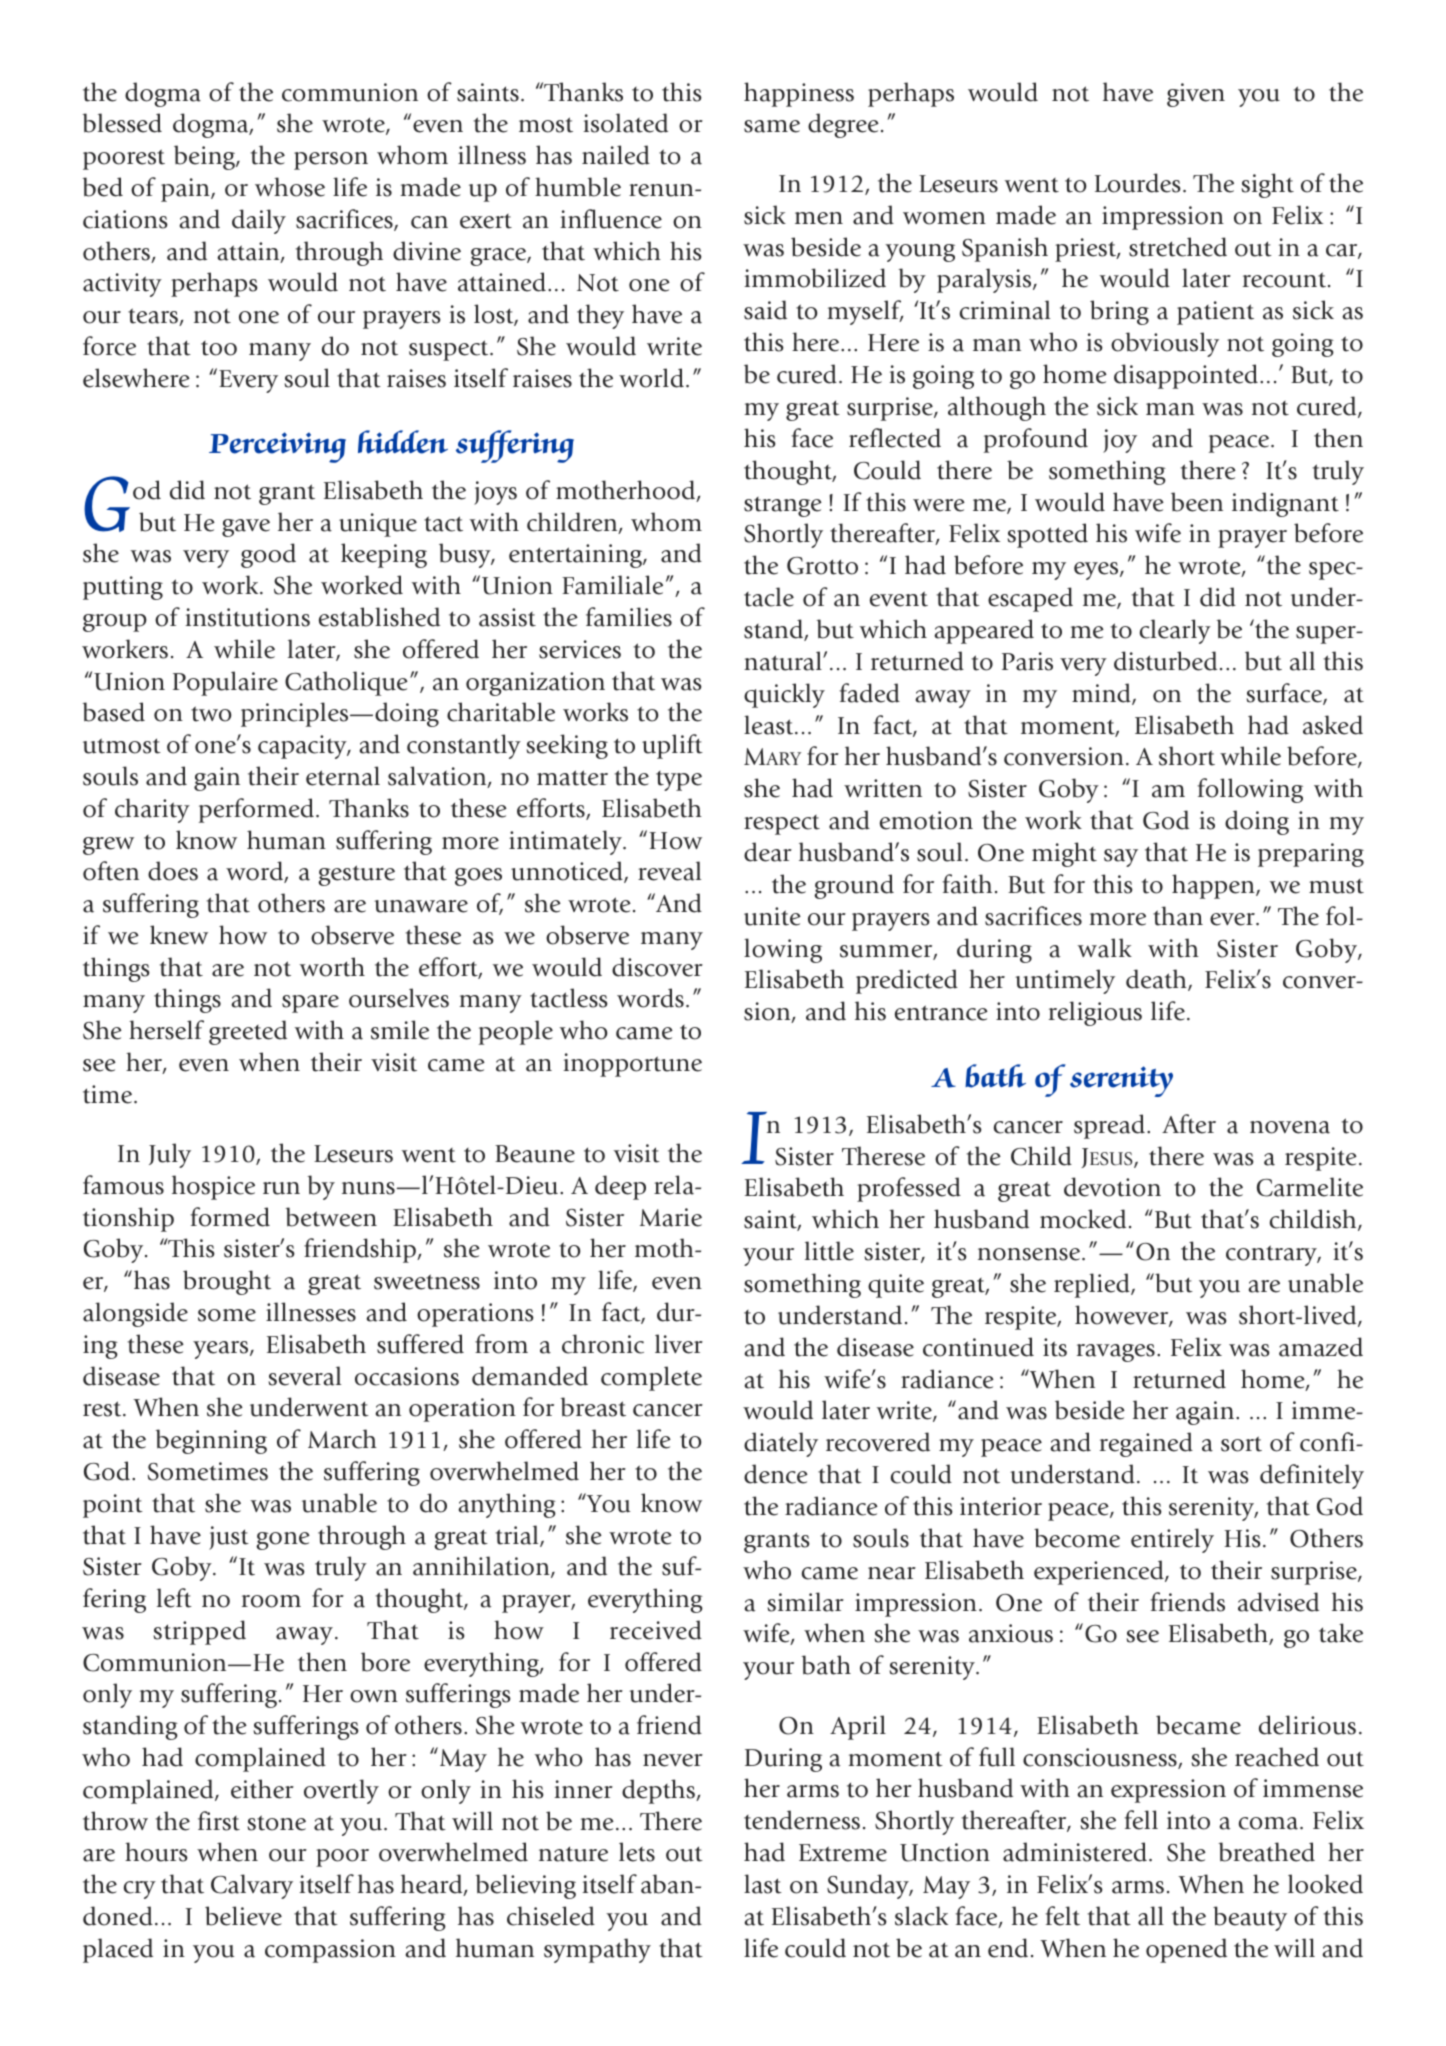 The height and width of the screenshot is (2046, 1446). Describe the element at coordinates (763, 1884) in the screenshot. I see `last` at that location.
